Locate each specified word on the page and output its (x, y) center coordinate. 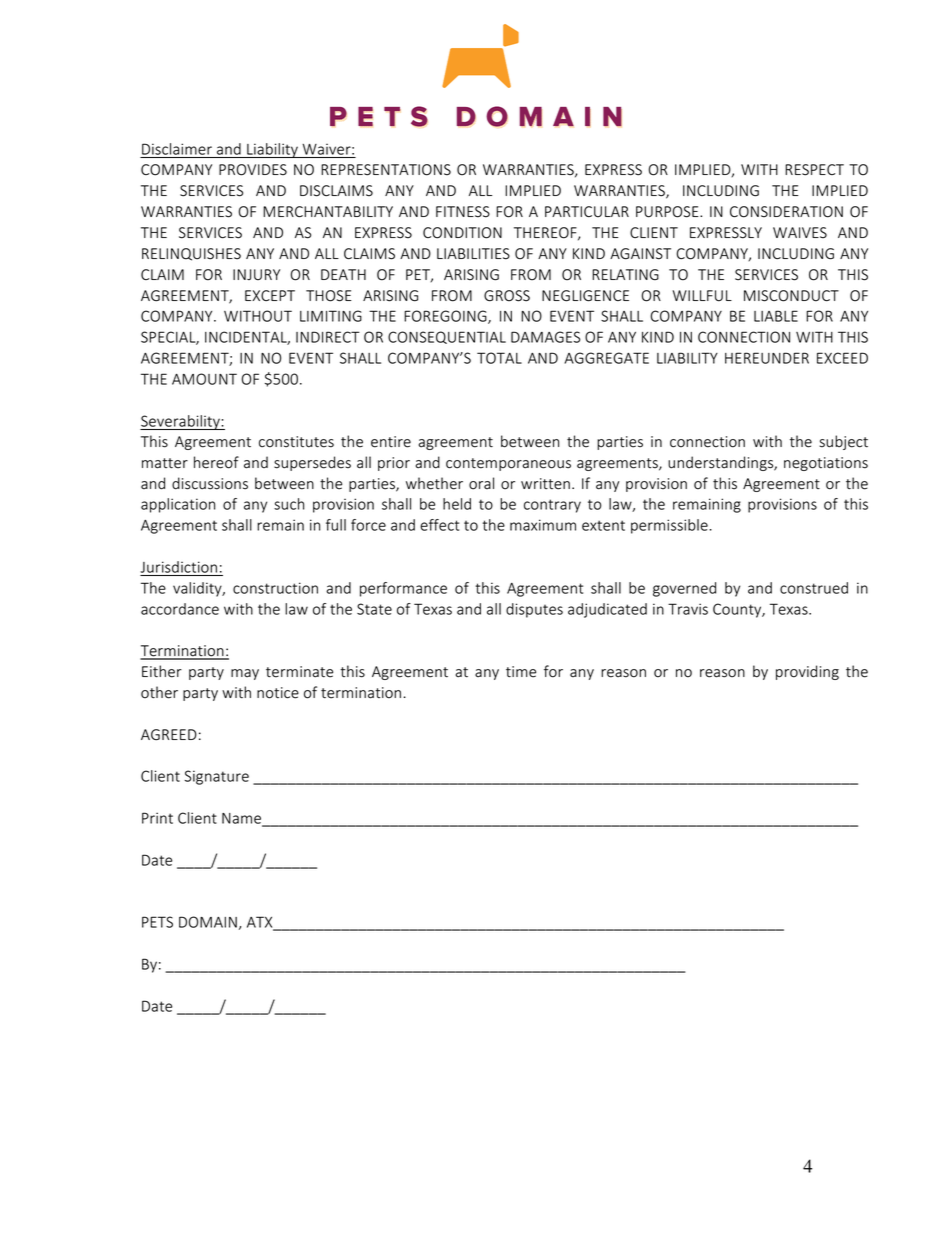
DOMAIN (208, 922)
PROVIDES (253, 170)
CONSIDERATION (786, 212)
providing (807, 672)
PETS (157, 922)
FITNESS (463, 212)
